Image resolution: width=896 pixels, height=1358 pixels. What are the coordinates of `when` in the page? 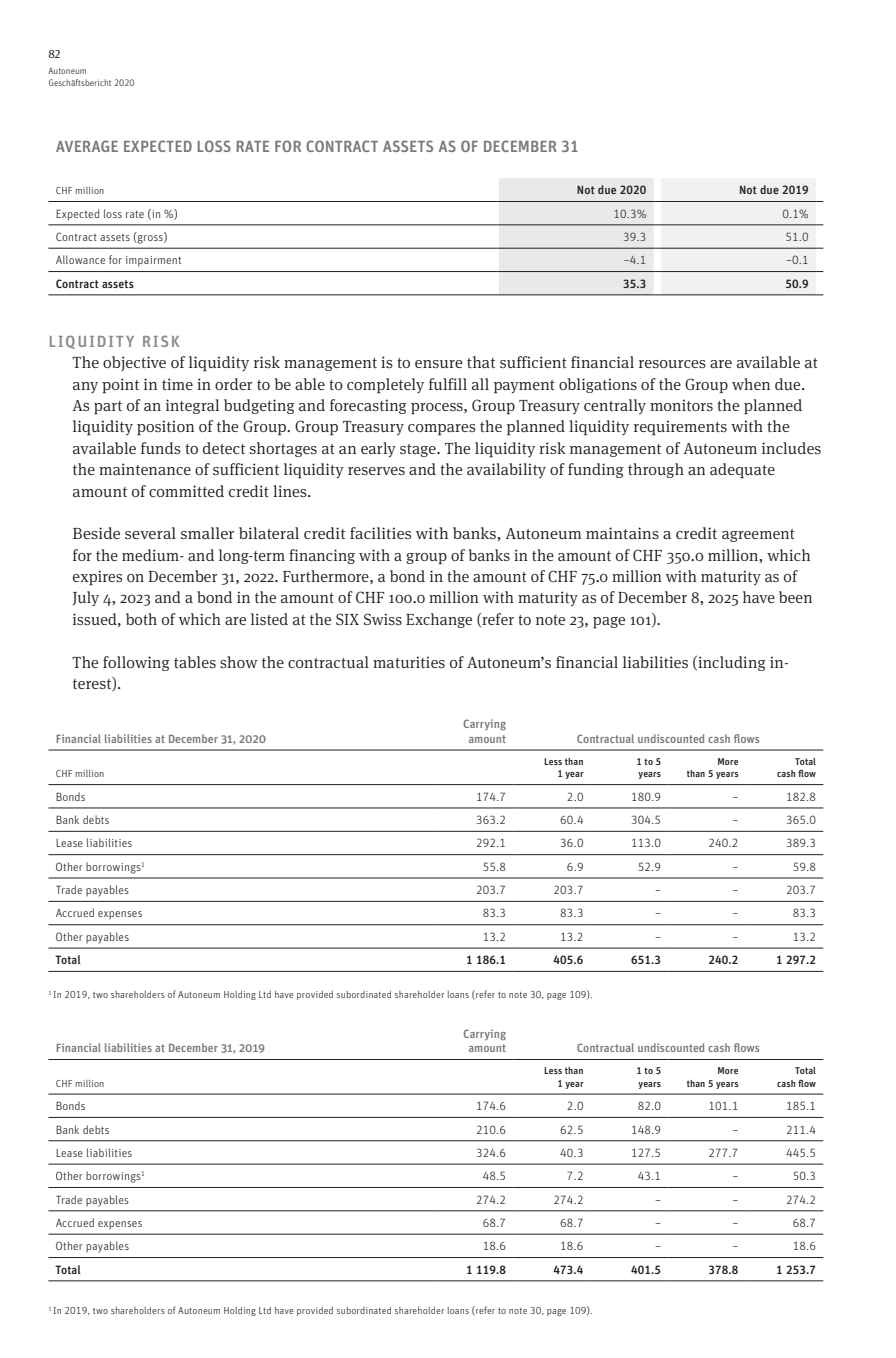 It's located at (751, 384).
